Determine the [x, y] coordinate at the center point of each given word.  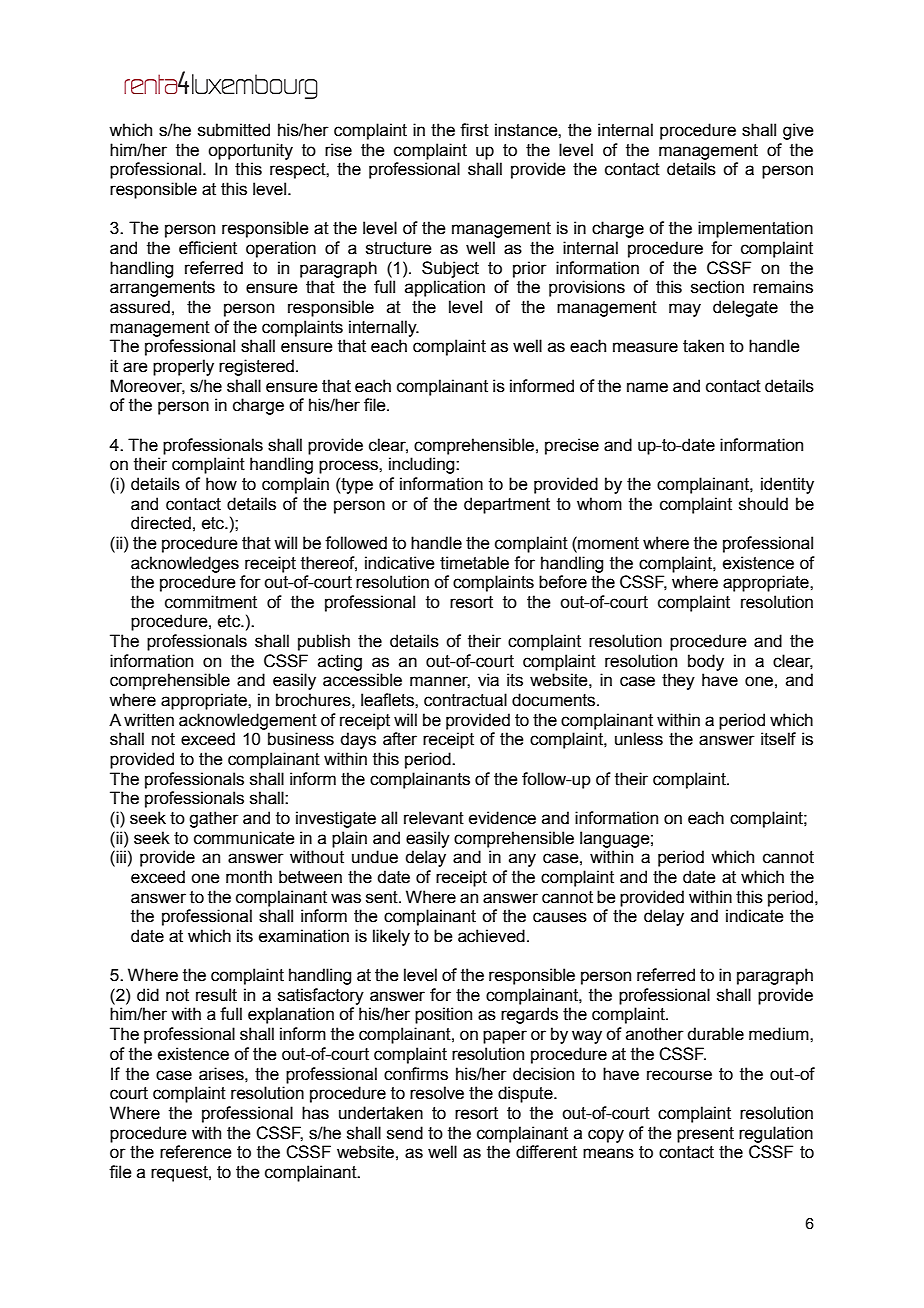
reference [196, 1152]
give [798, 131]
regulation [776, 1134]
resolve [437, 1093]
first [474, 130]
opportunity [250, 151]
